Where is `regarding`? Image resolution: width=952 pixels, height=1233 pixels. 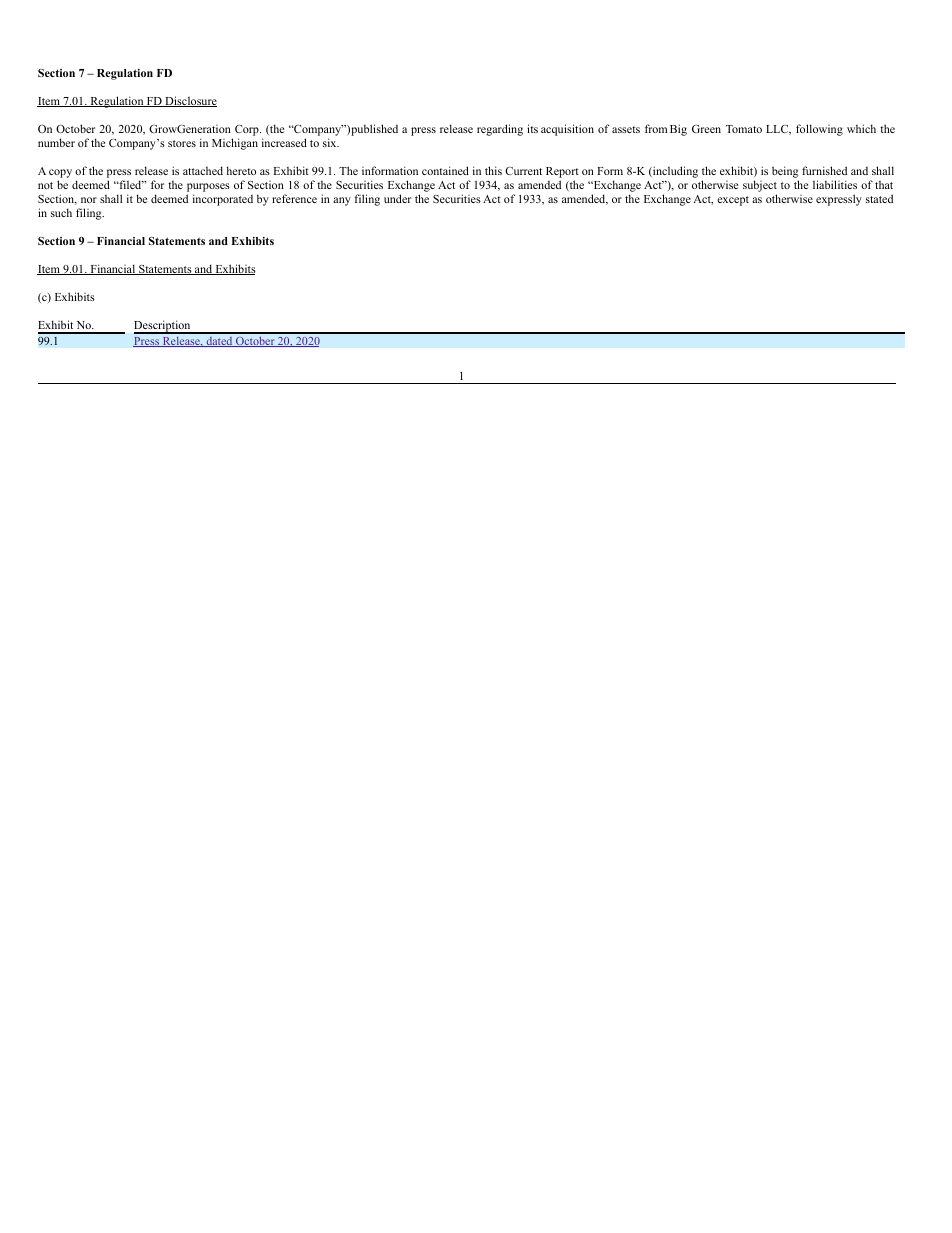
regarding is located at coordinates (500, 130).
